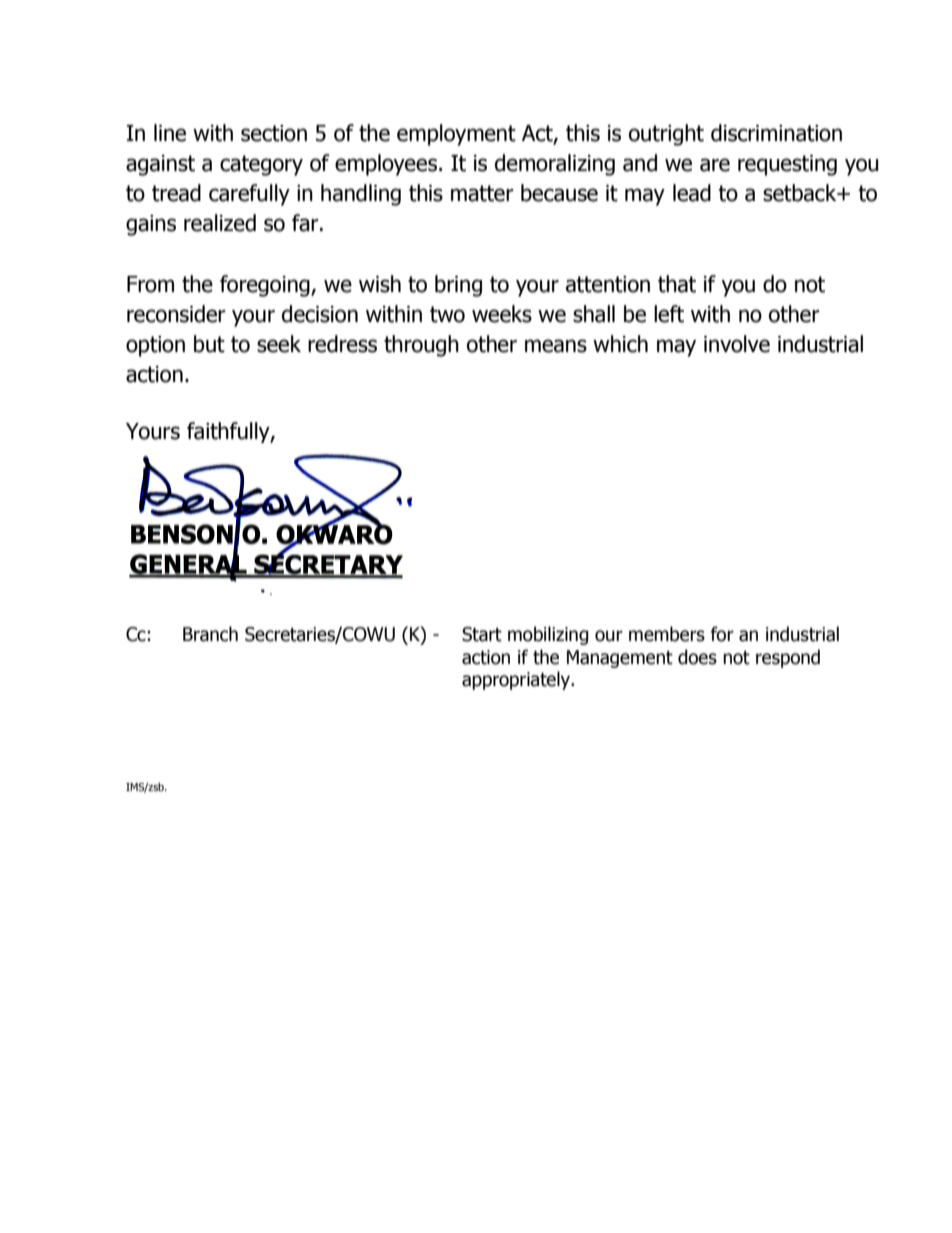 This screenshot has height=1233, width=952. I want to click on members, so click(667, 634).
